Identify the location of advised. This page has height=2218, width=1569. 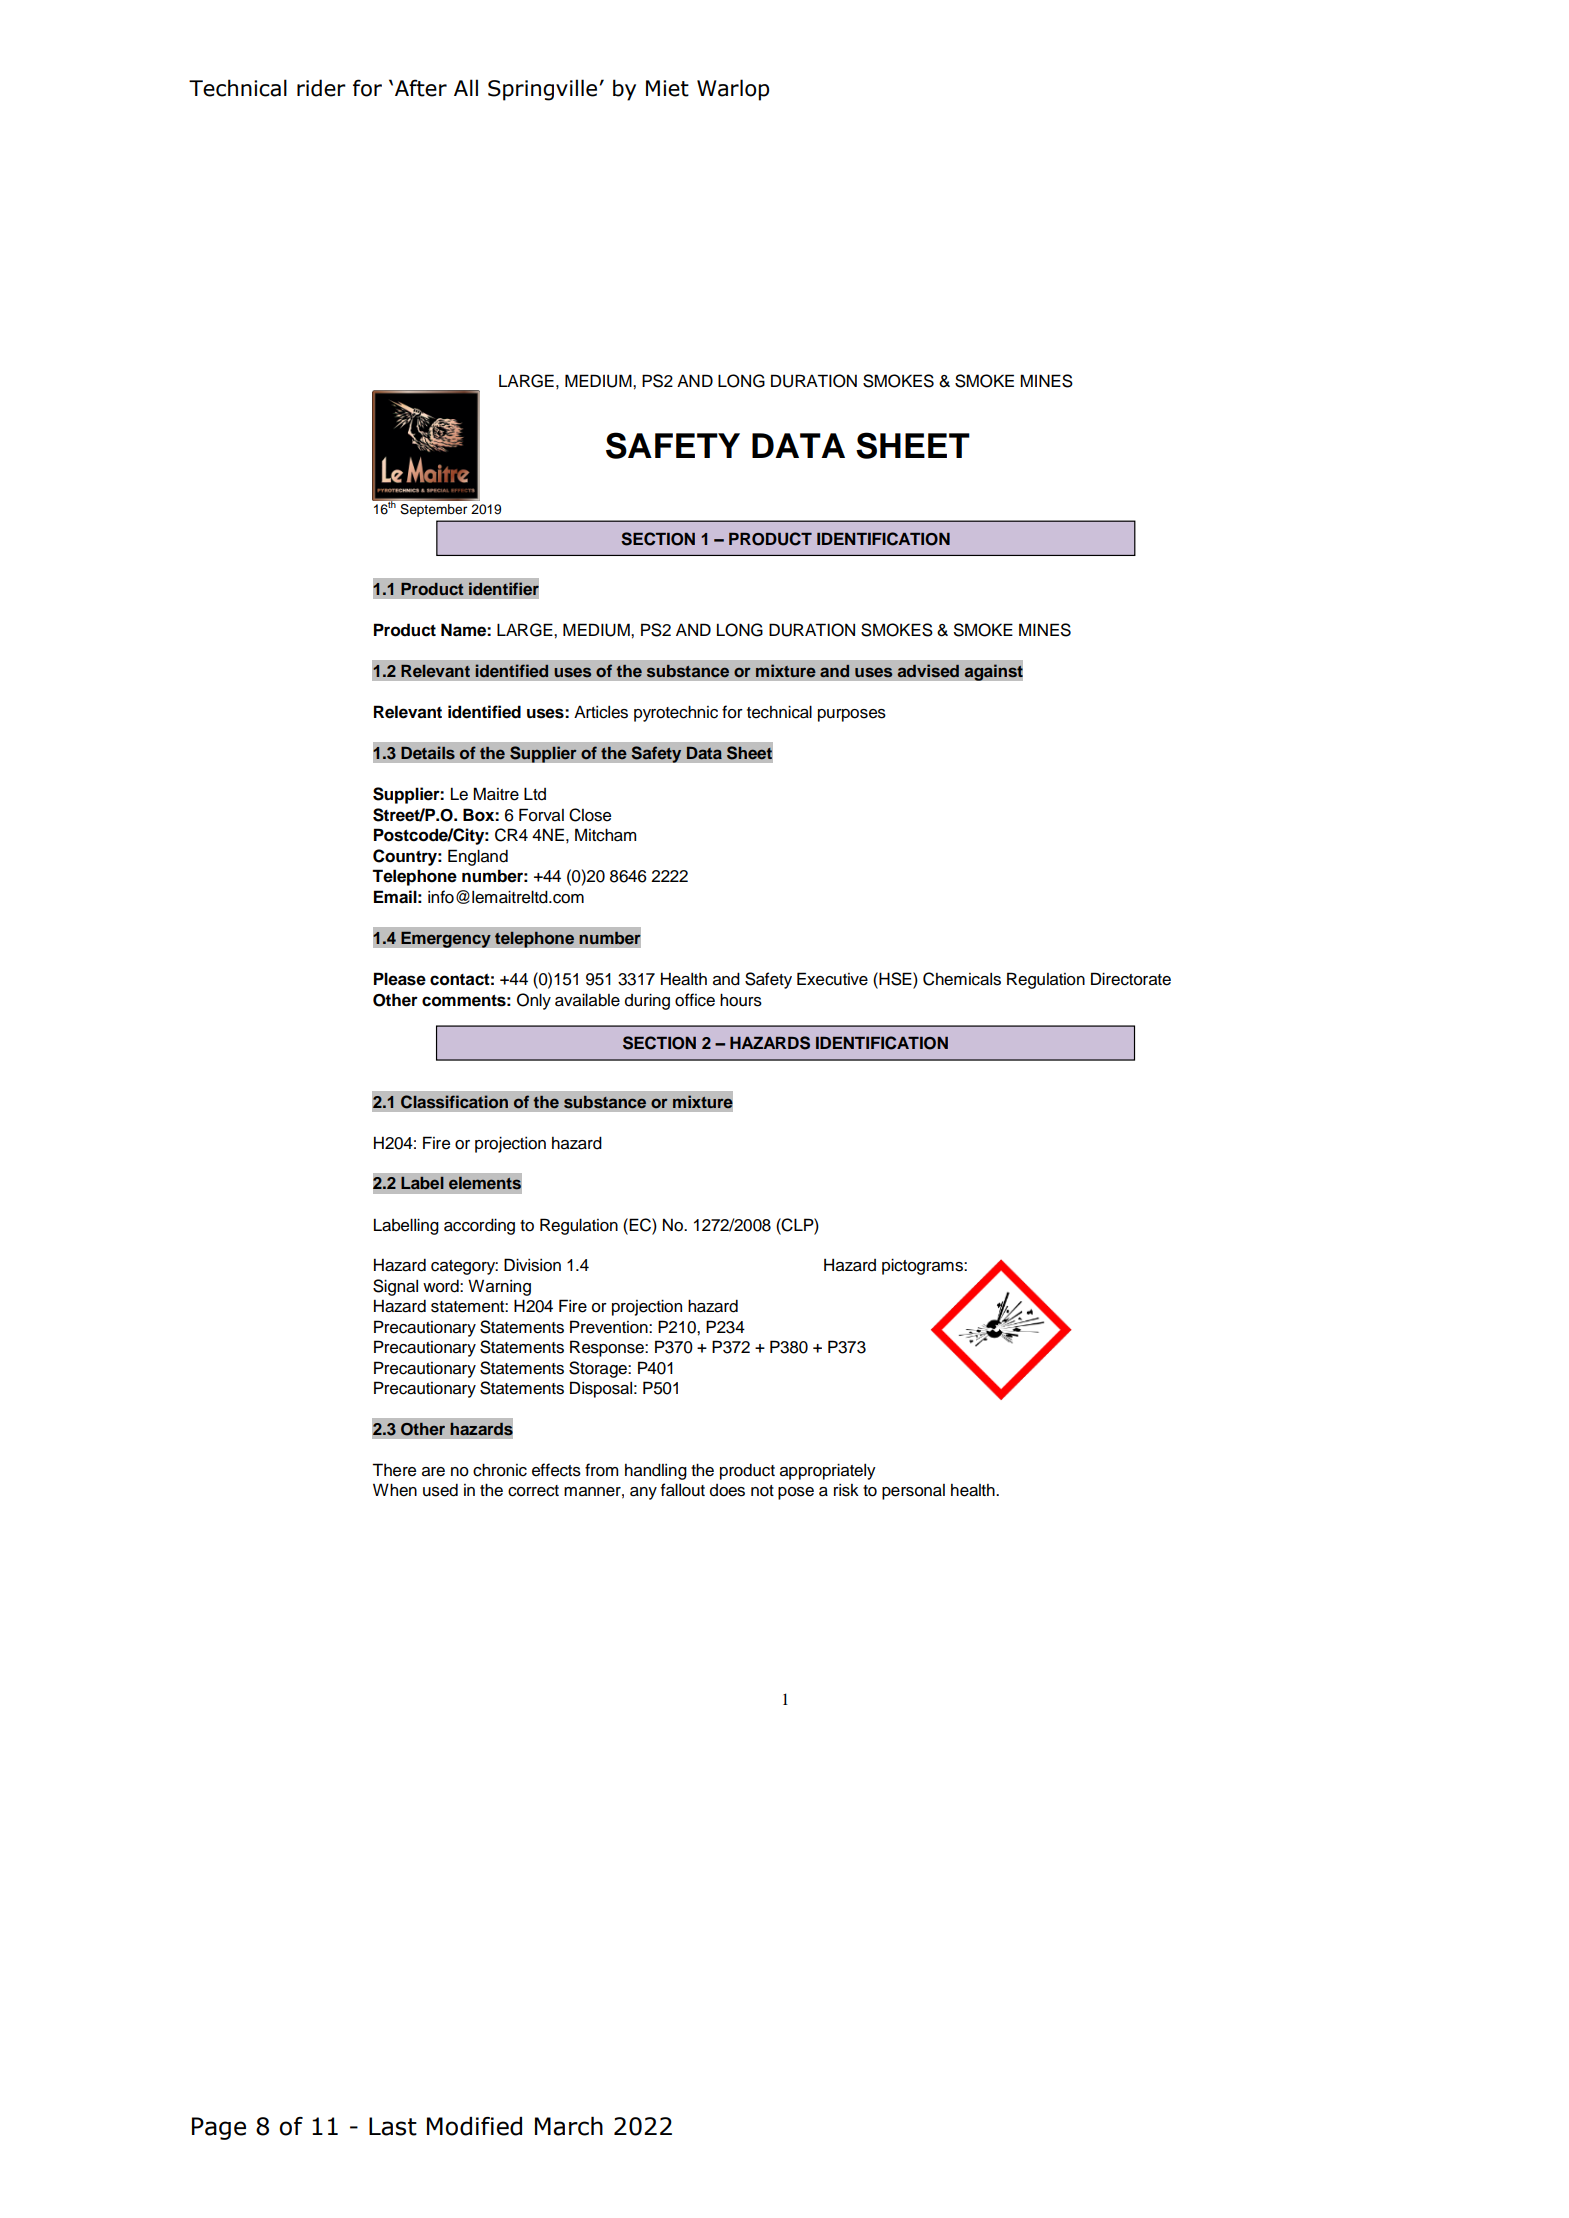
(928, 670).
